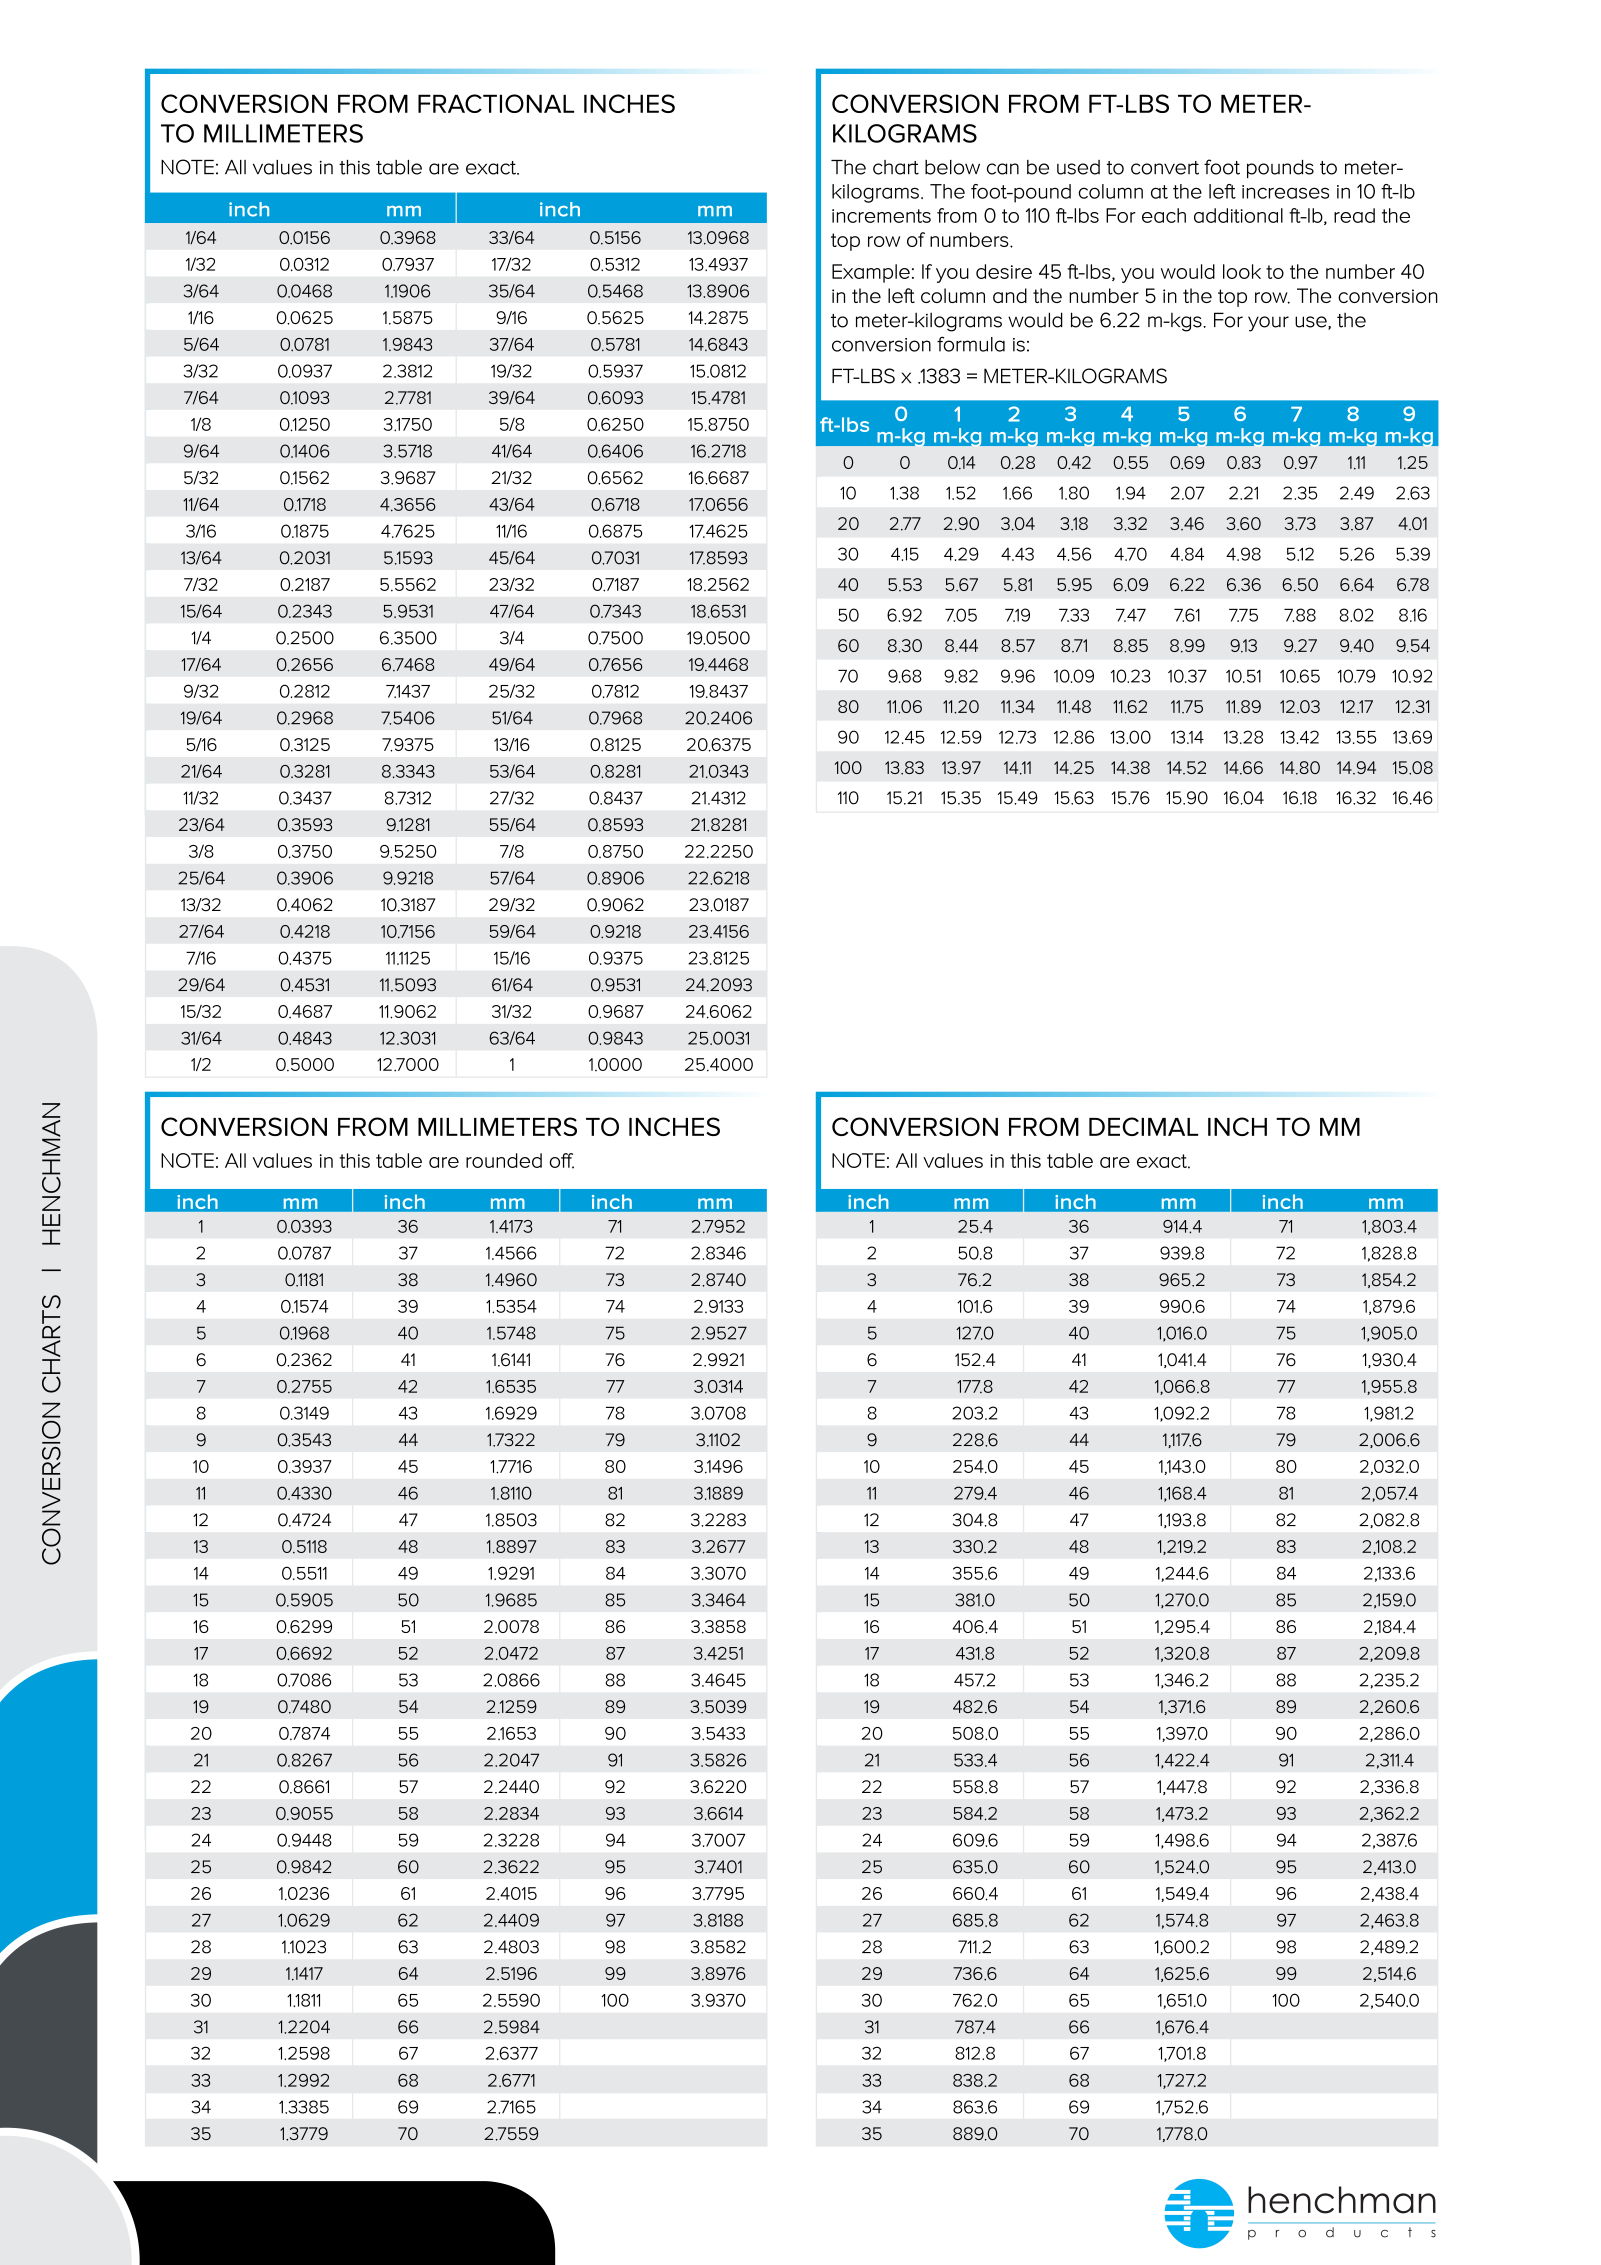 The height and width of the screenshot is (2265, 1601). I want to click on your, so click(1268, 324).
